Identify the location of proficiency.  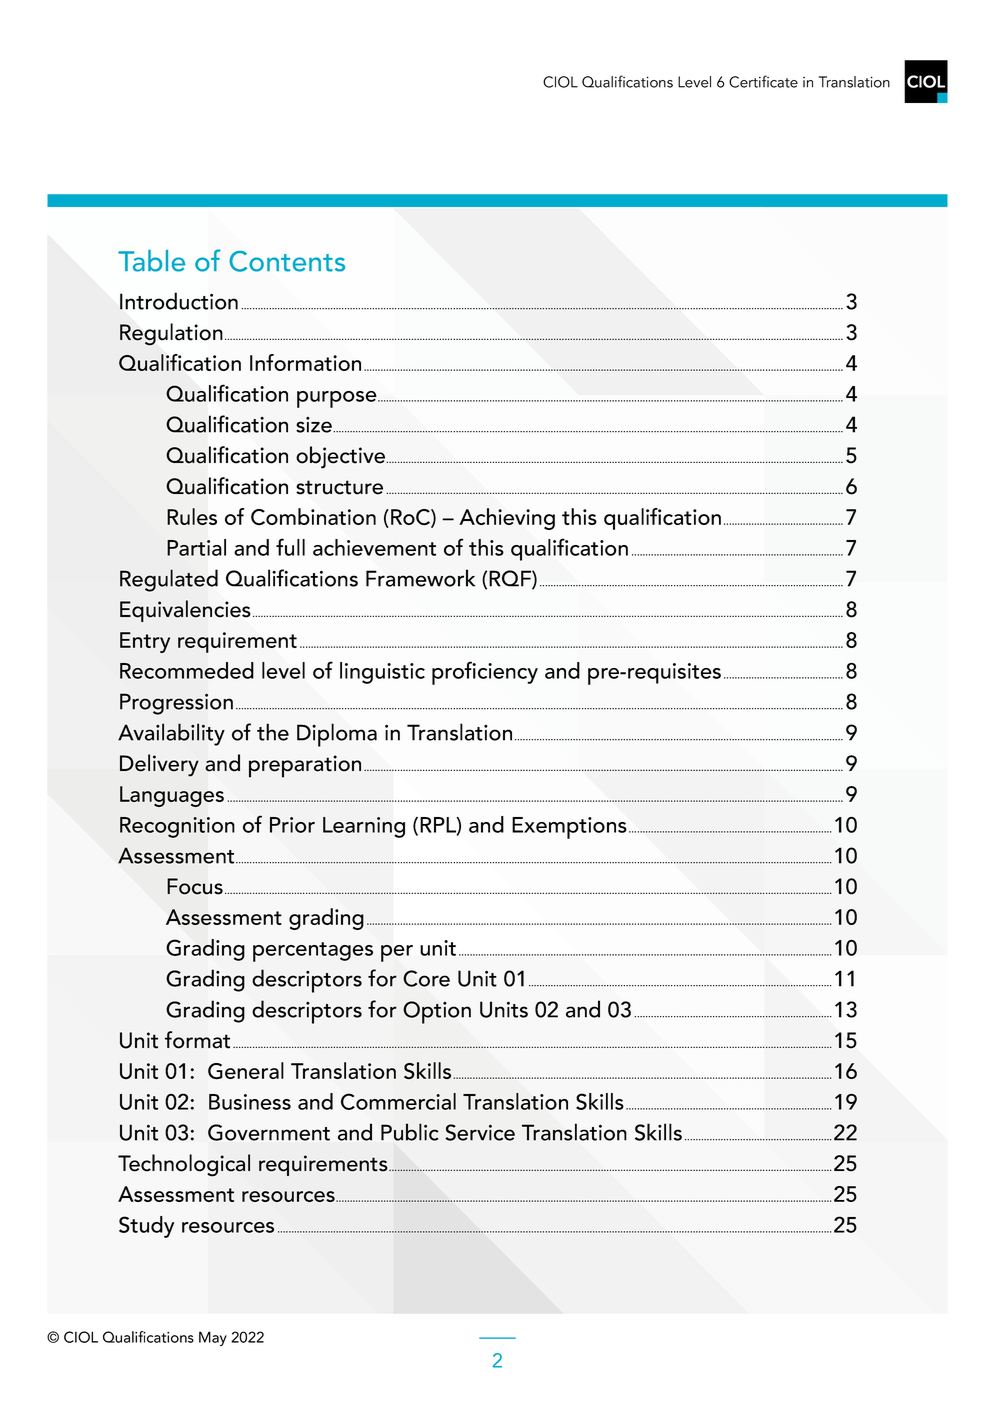
(485, 673).
